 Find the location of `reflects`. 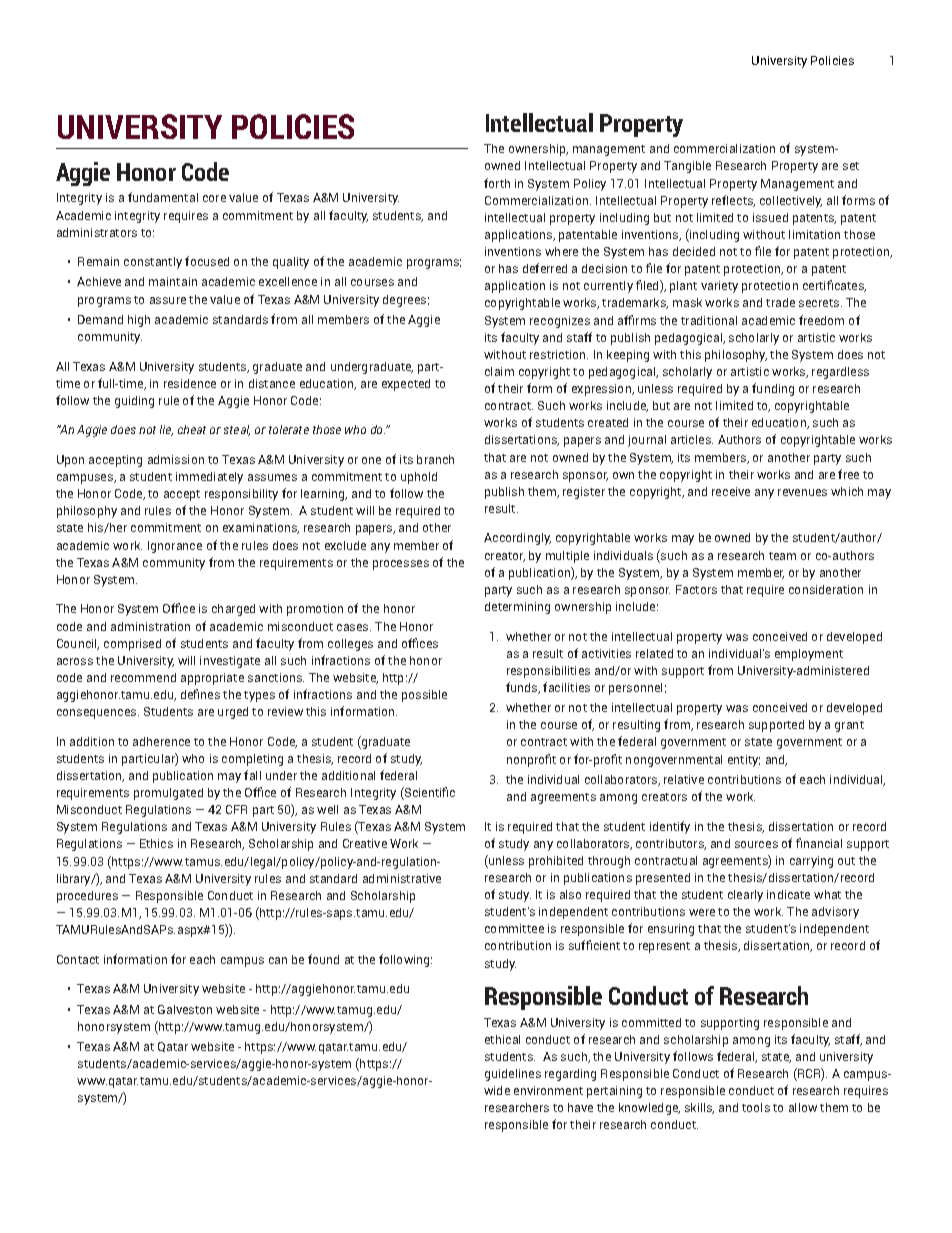

reflects is located at coordinates (733, 201).
